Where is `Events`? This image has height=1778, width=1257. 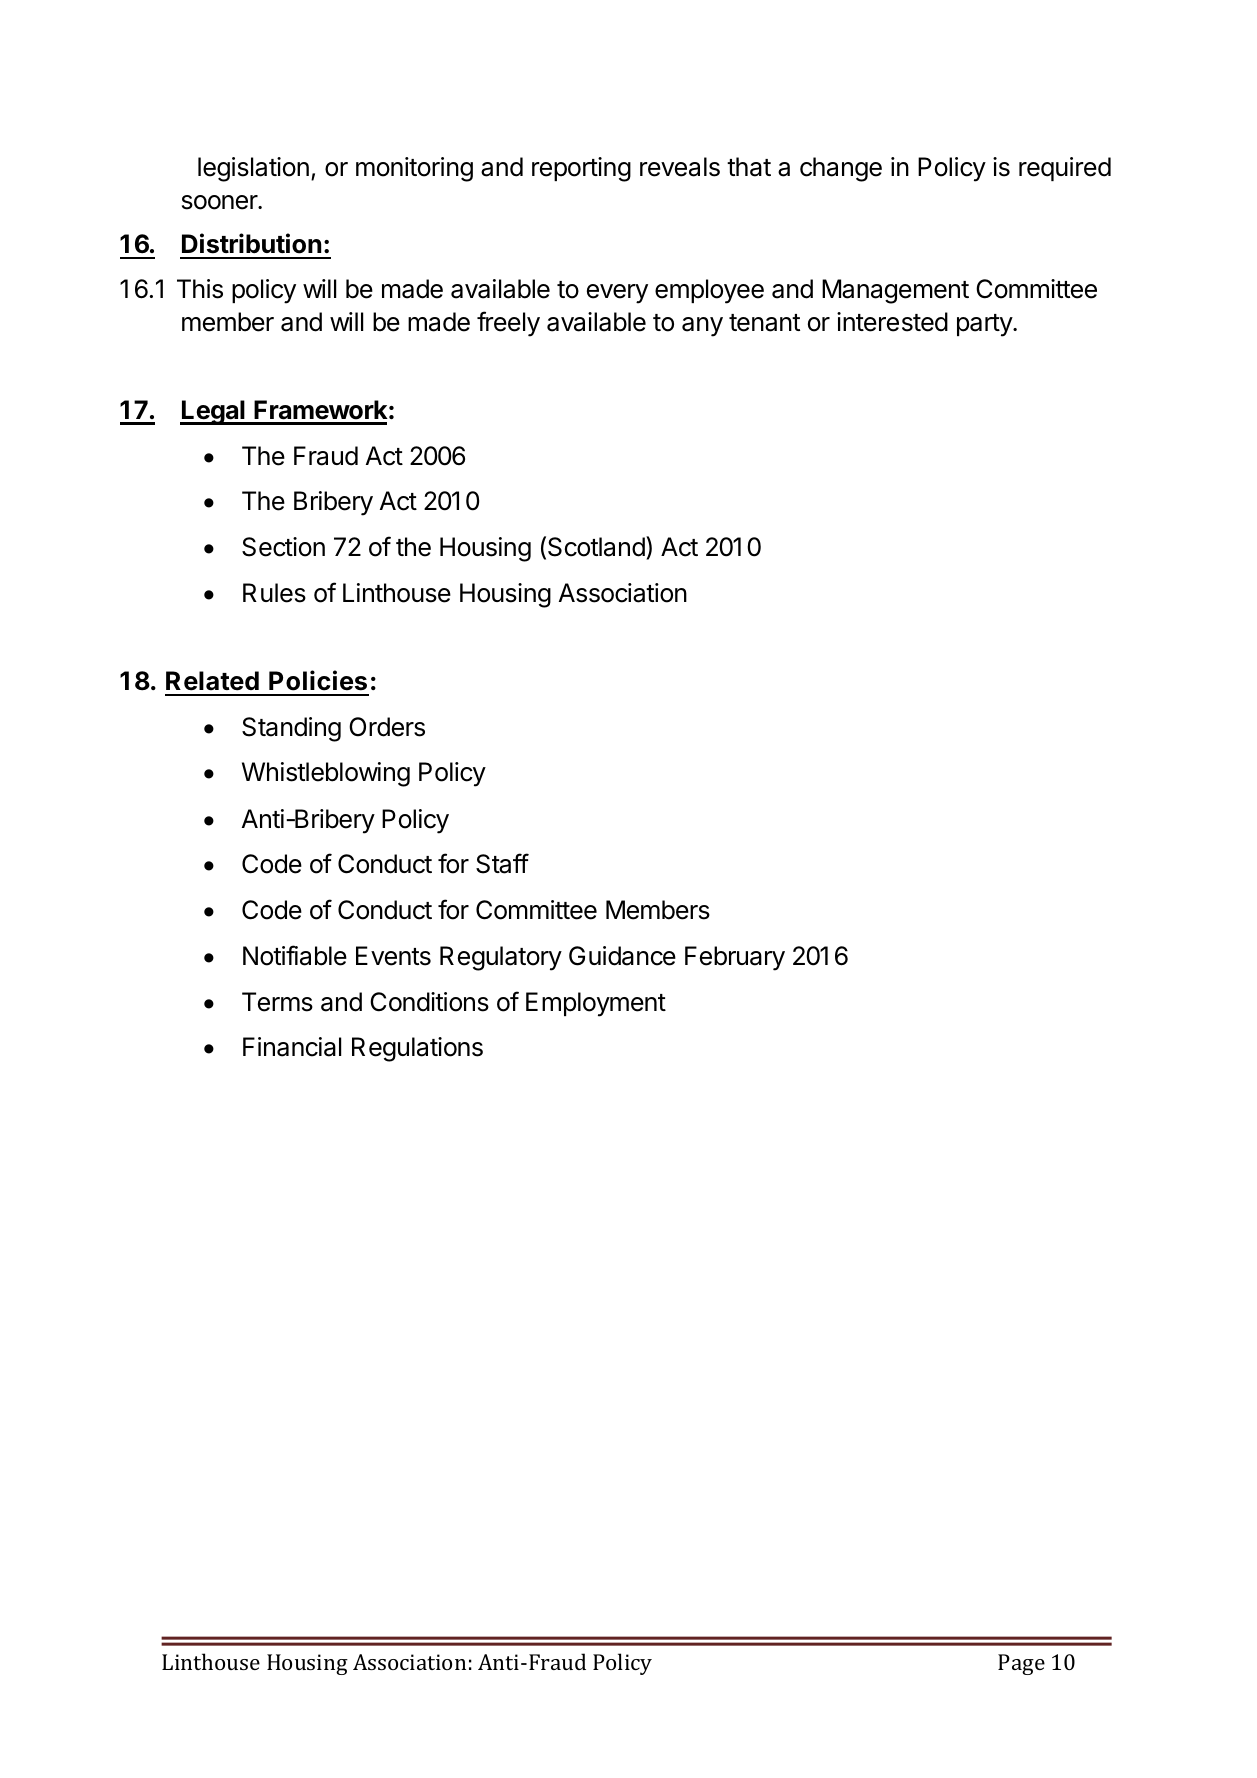 Events is located at coordinates (393, 956).
